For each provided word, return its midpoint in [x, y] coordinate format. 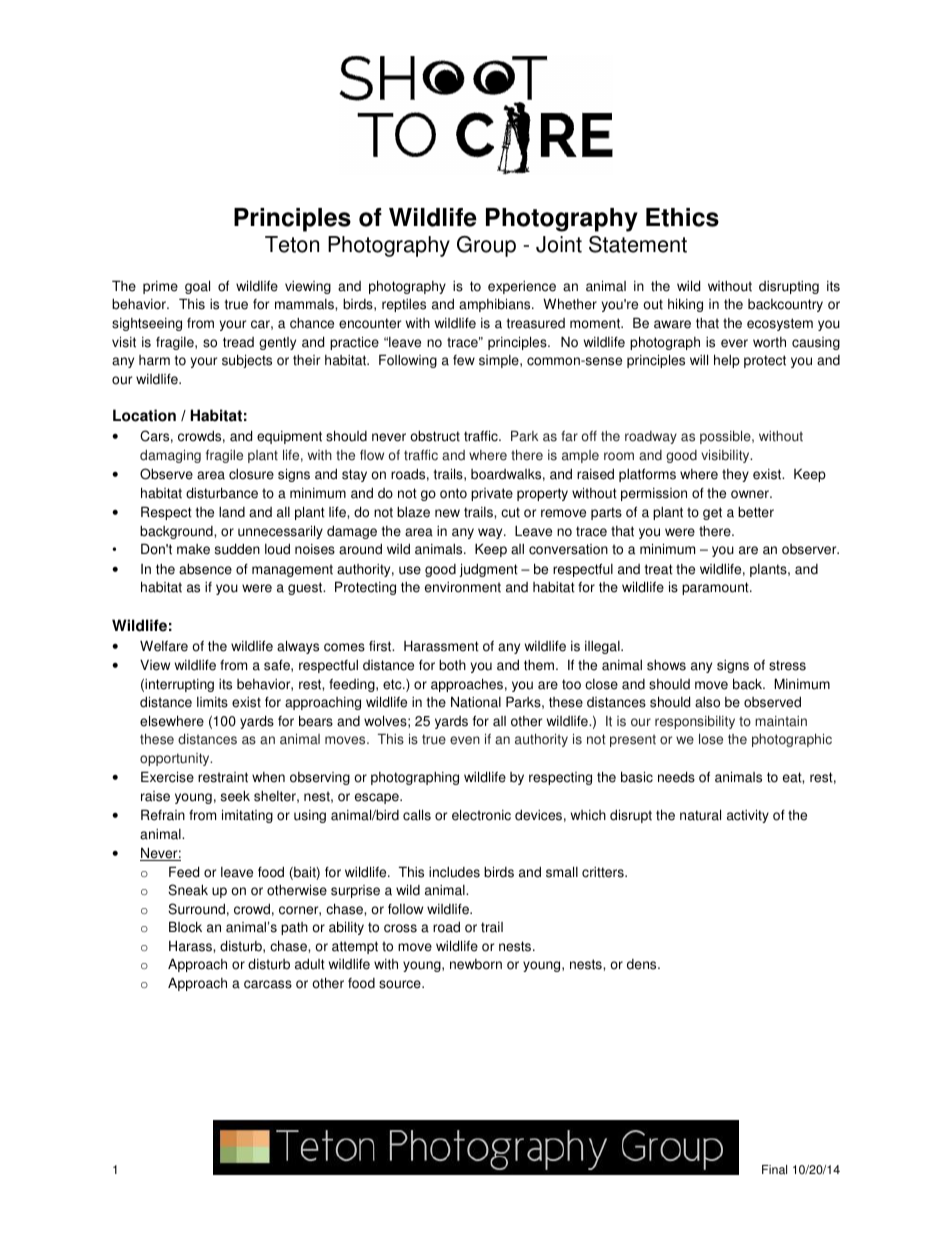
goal [197, 287]
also [707, 702]
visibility [726, 456]
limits [212, 702]
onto [453, 493]
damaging [170, 456]
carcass [268, 984]
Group [486, 246]
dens [643, 964]
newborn [476, 964]
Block [185, 927]
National [476, 702]
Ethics [682, 217]
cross [400, 928]
